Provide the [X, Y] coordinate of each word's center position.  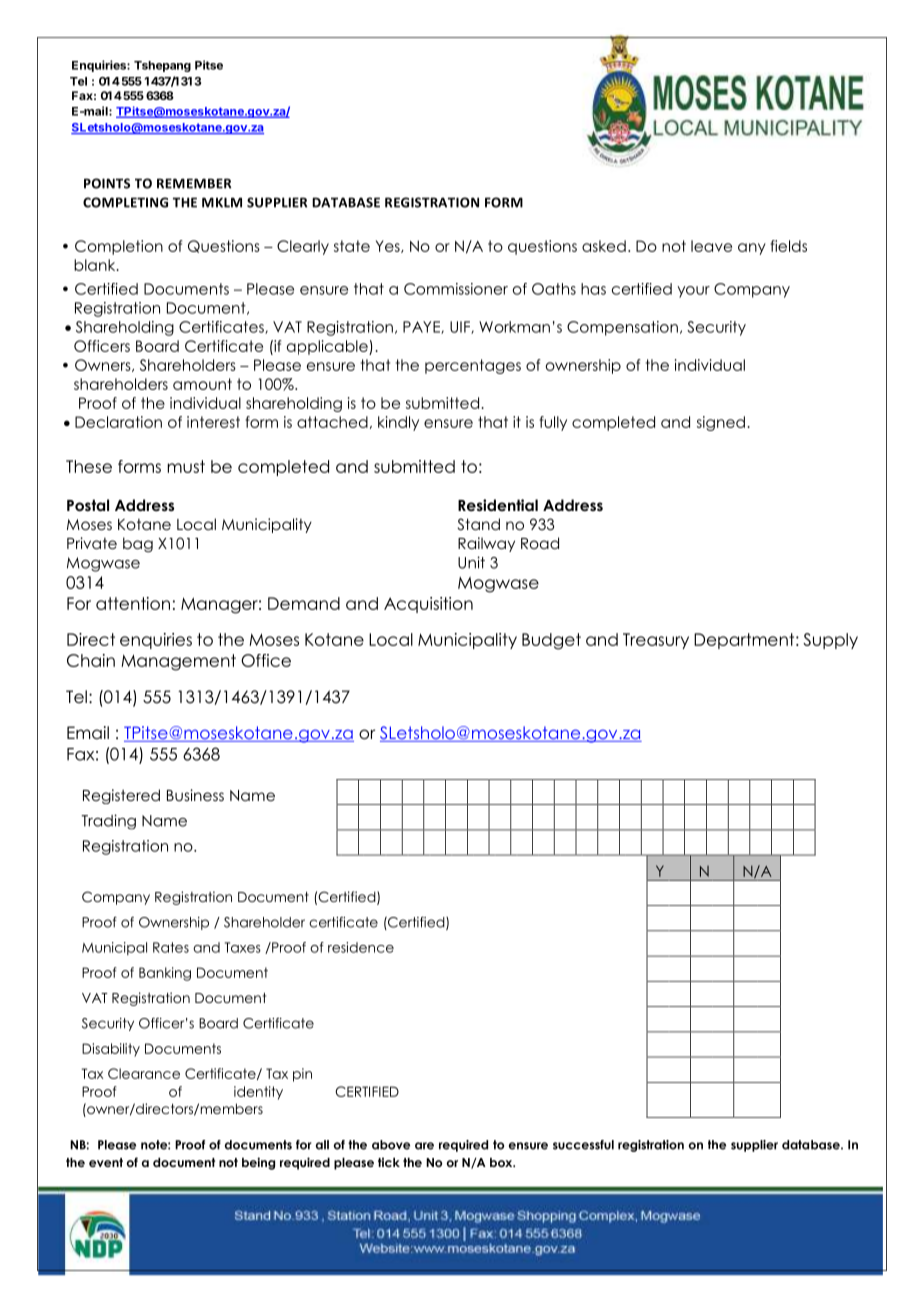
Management [178, 662]
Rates [171, 947]
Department [745, 641]
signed [721, 423]
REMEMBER [194, 183]
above [391, 1145]
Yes [389, 246]
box [502, 1162]
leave [711, 246]
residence [361, 947]
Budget [551, 641]
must [186, 466]
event [106, 1162]
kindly [398, 423]
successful [583, 1145]
